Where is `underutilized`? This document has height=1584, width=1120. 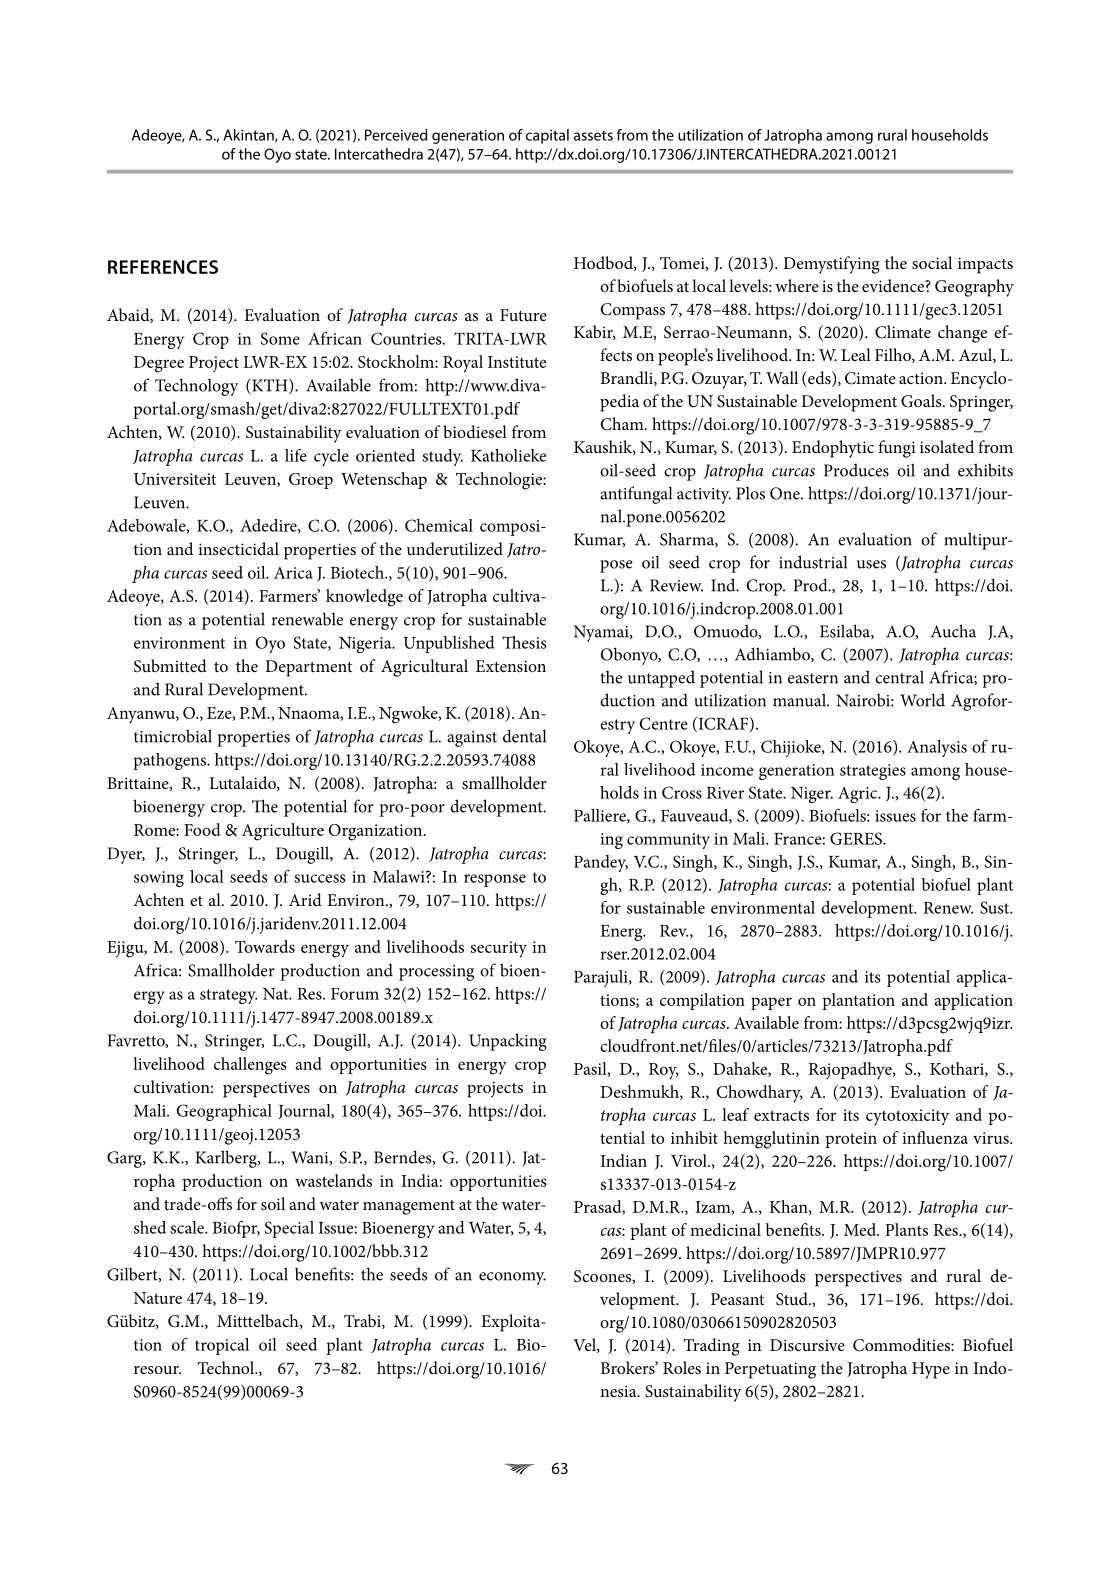
underutilized is located at coordinates (455, 548).
